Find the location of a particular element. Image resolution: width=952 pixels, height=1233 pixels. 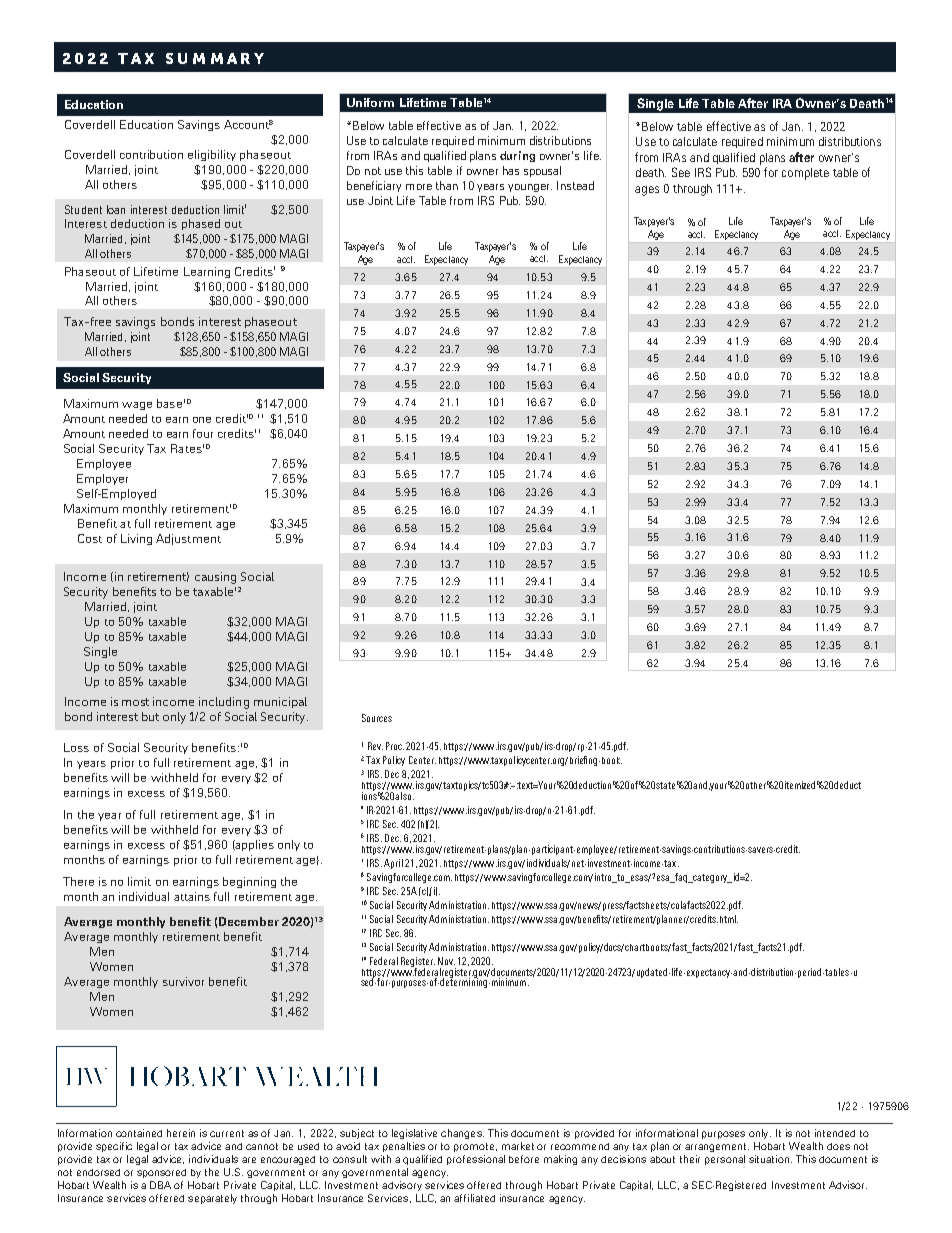

SUMMARY is located at coordinates (215, 58).
